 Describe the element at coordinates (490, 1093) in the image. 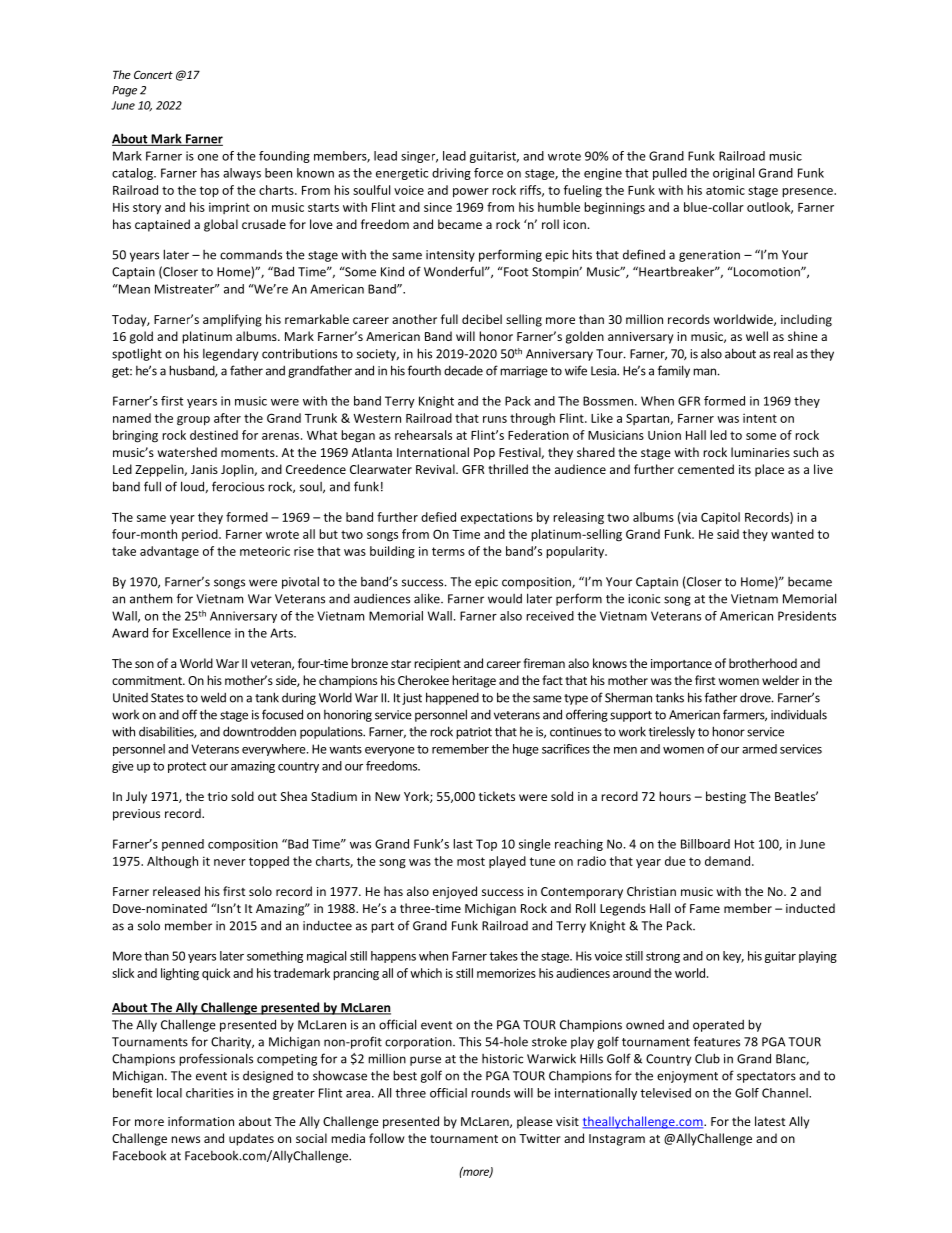

I see `rounds` at that location.
